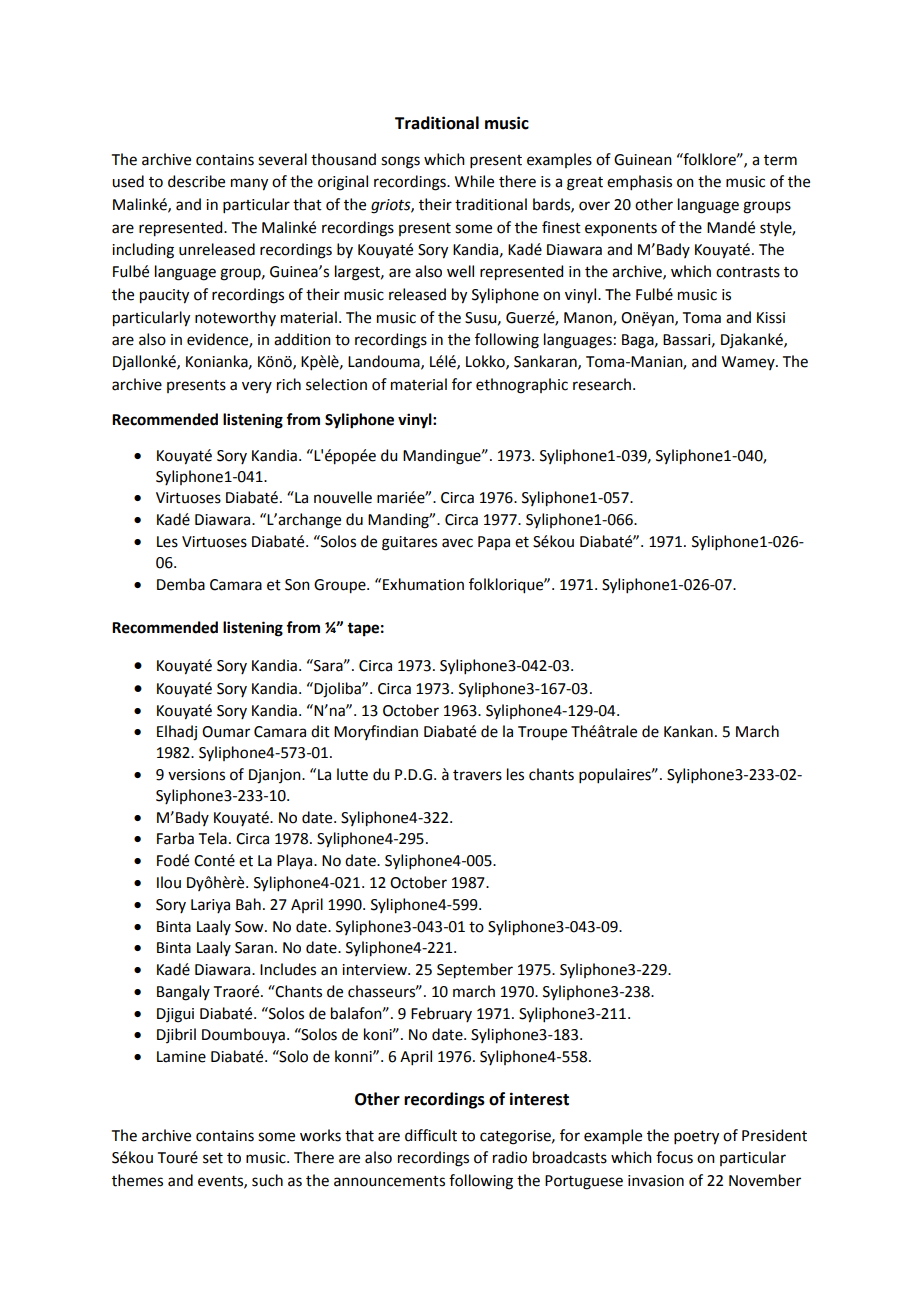 This screenshot has width=924, height=1308. What do you see at coordinates (639, 182) in the screenshot?
I see `emphasis` at bounding box center [639, 182].
